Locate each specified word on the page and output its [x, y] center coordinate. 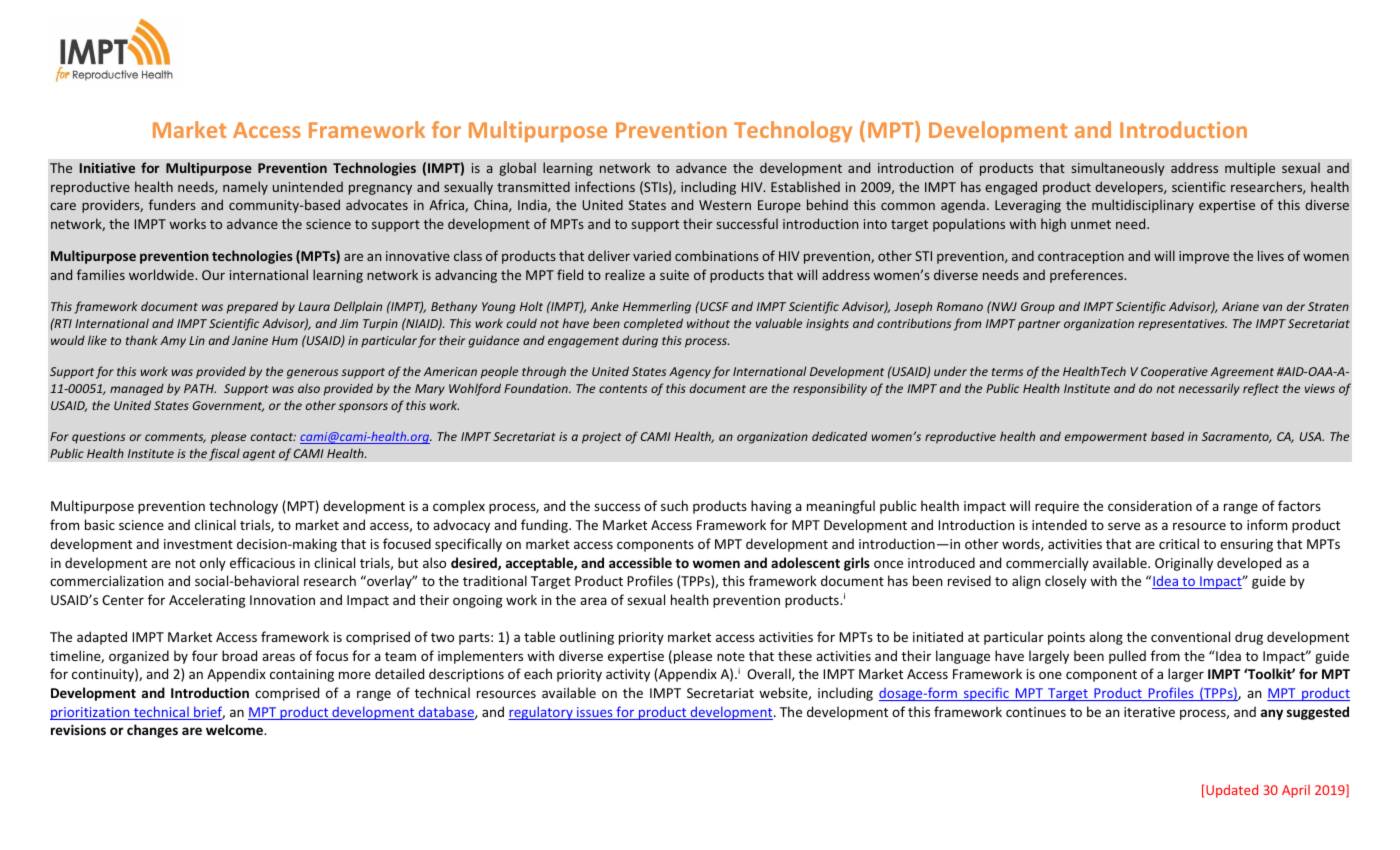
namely [245, 188]
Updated [1232, 791]
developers [1130, 188]
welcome [236, 729]
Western [725, 205]
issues [595, 713]
